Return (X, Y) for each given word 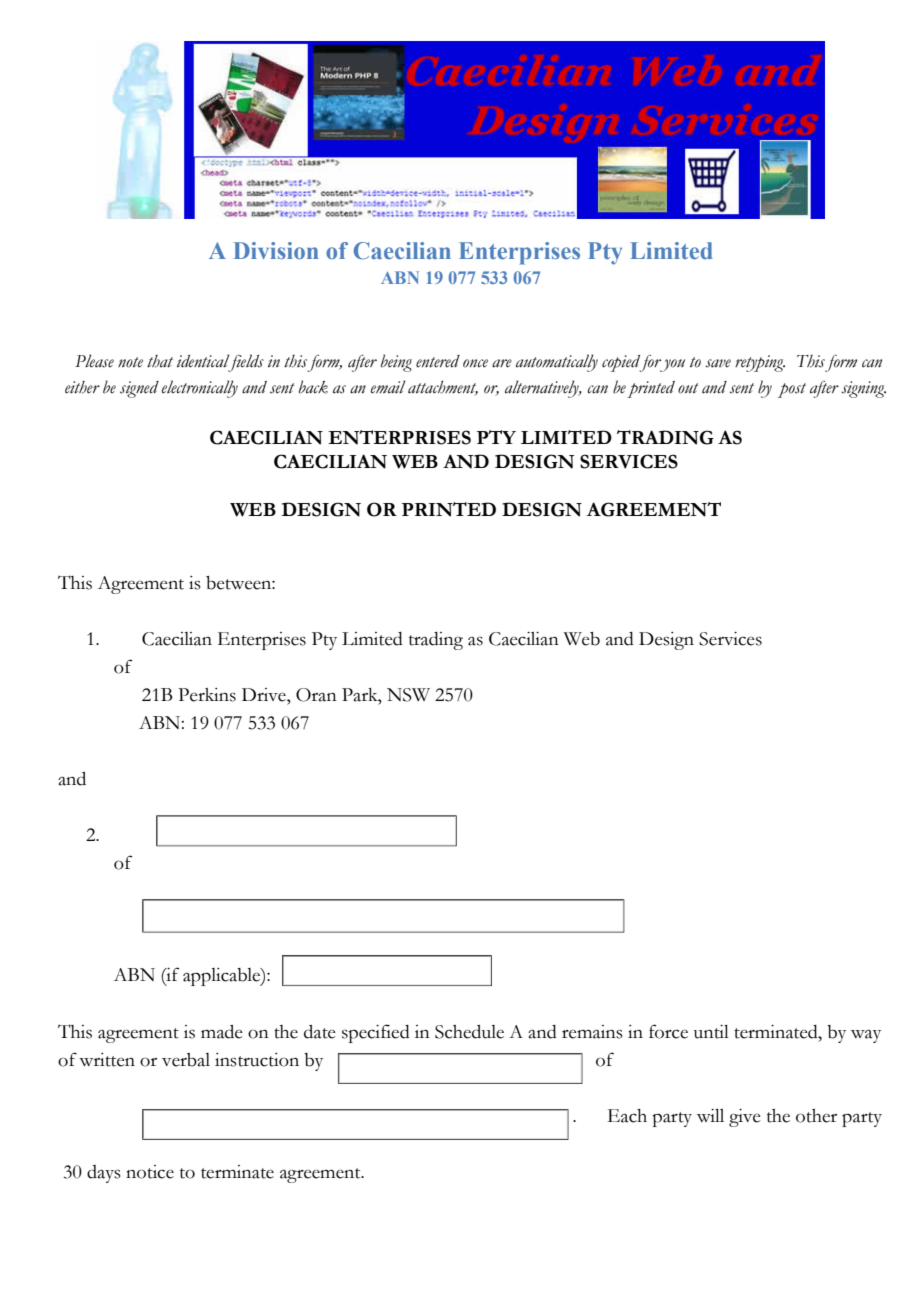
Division (276, 251)
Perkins (207, 695)
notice (150, 1172)
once (475, 363)
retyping (760, 363)
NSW (408, 695)
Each (627, 1116)
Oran (316, 695)
